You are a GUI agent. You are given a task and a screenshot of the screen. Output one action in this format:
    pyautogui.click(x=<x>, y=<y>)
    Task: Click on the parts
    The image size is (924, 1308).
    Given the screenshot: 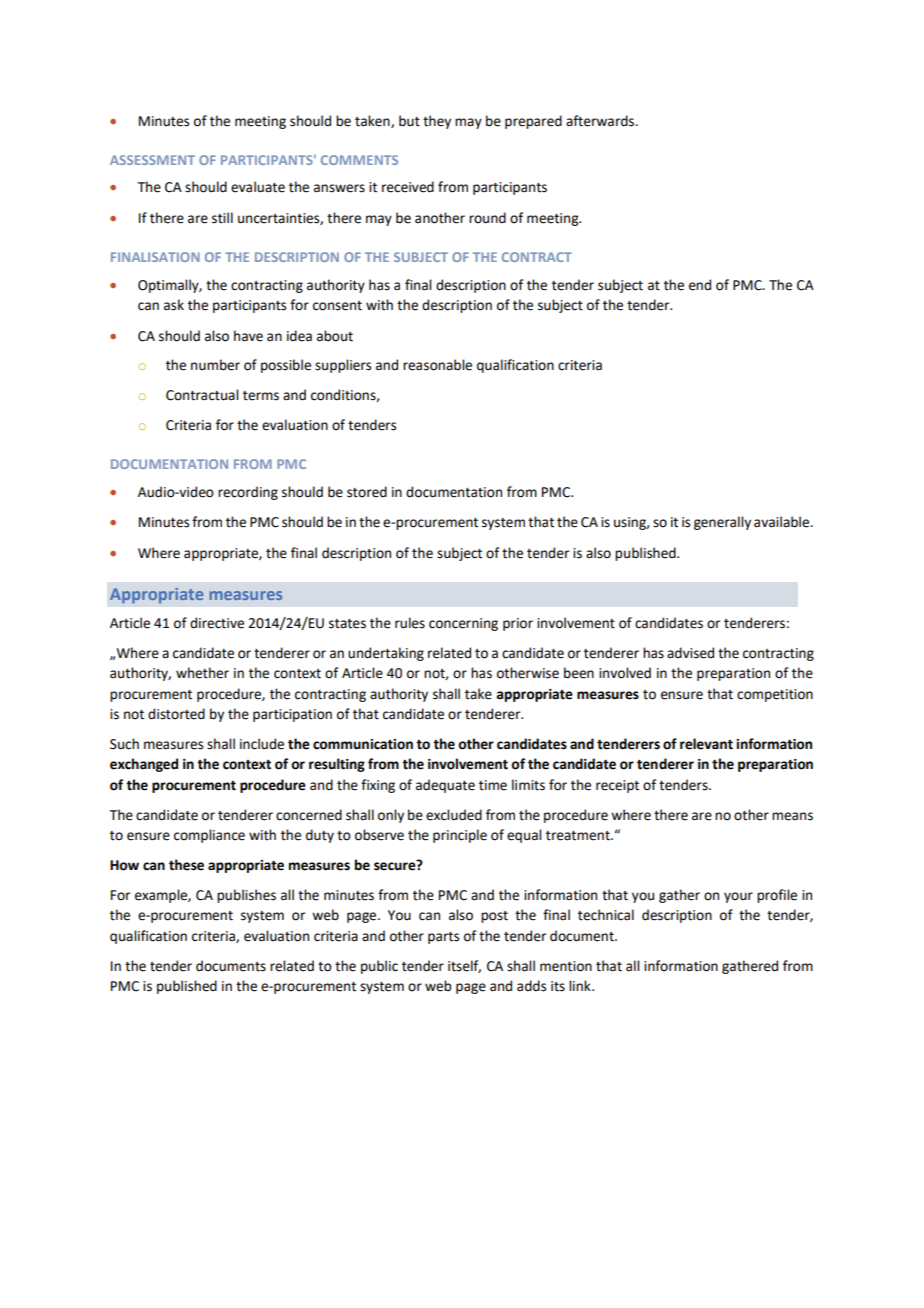 What is the action you would take?
    pyautogui.click(x=443, y=938)
